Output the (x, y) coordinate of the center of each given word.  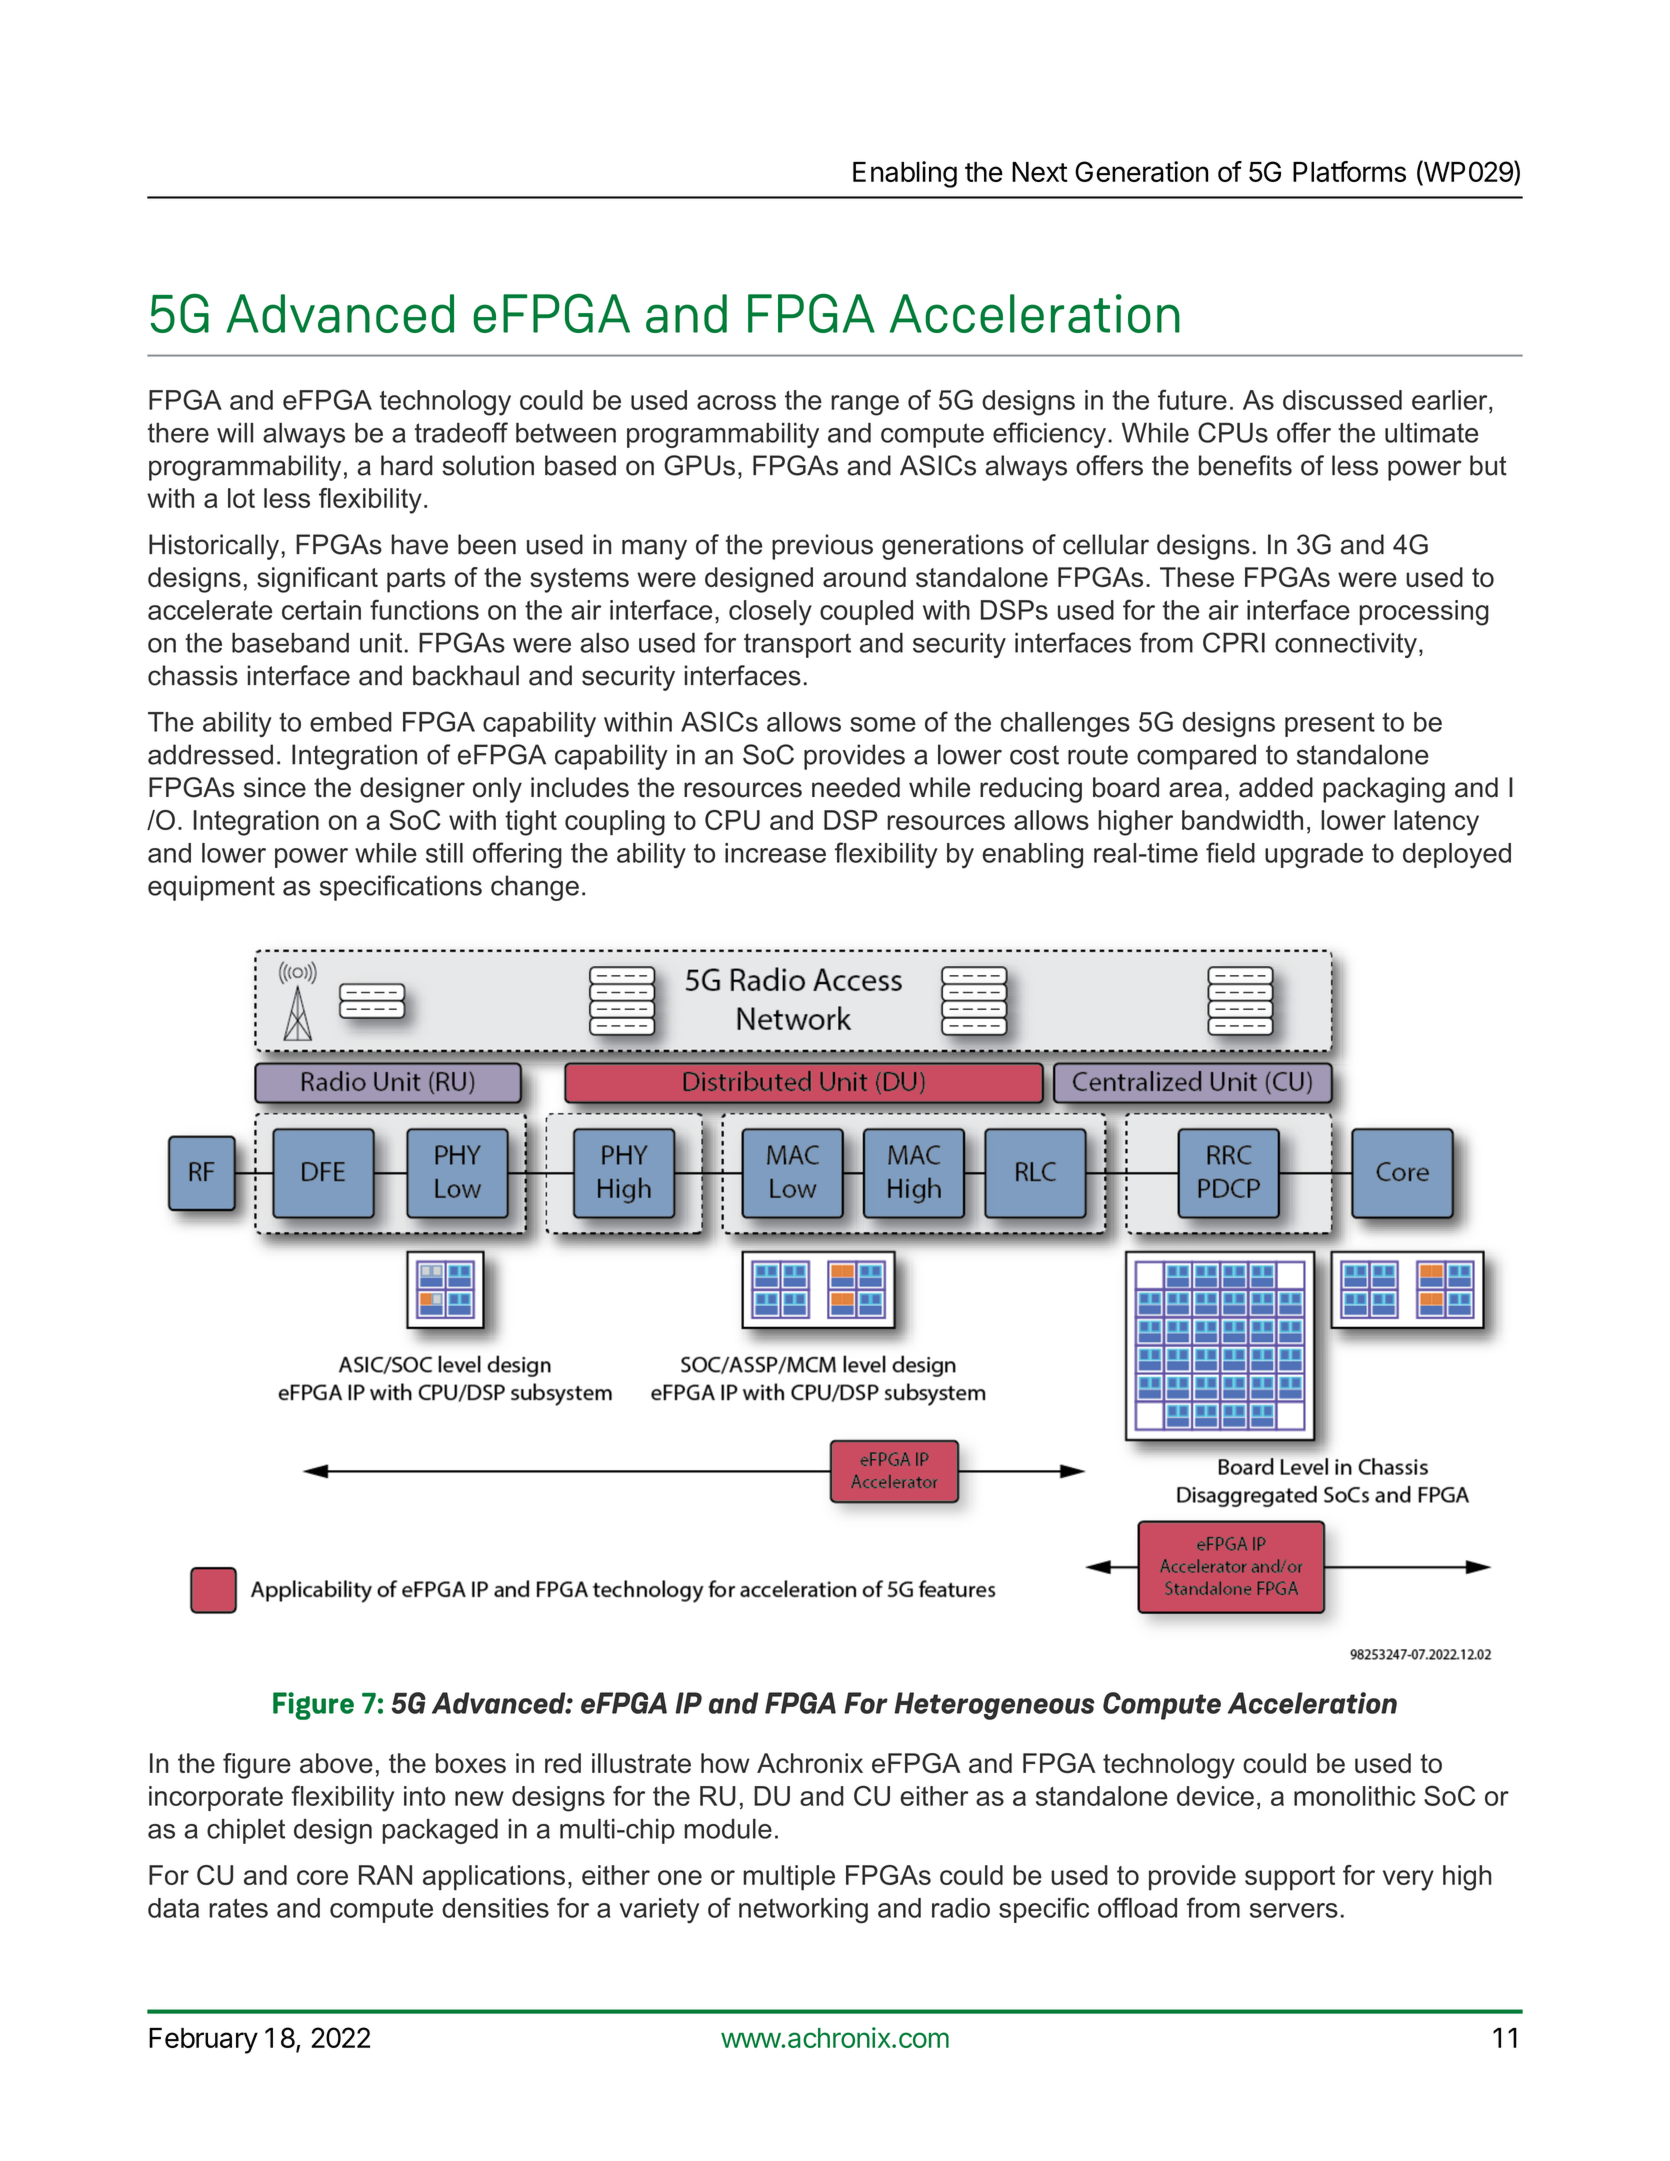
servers (1294, 1910)
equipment (211, 888)
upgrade (1314, 856)
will (235, 433)
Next (1040, 172)
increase (775, 853)
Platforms (1349, 171)
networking (803, 1911)
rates (238, 1908)
